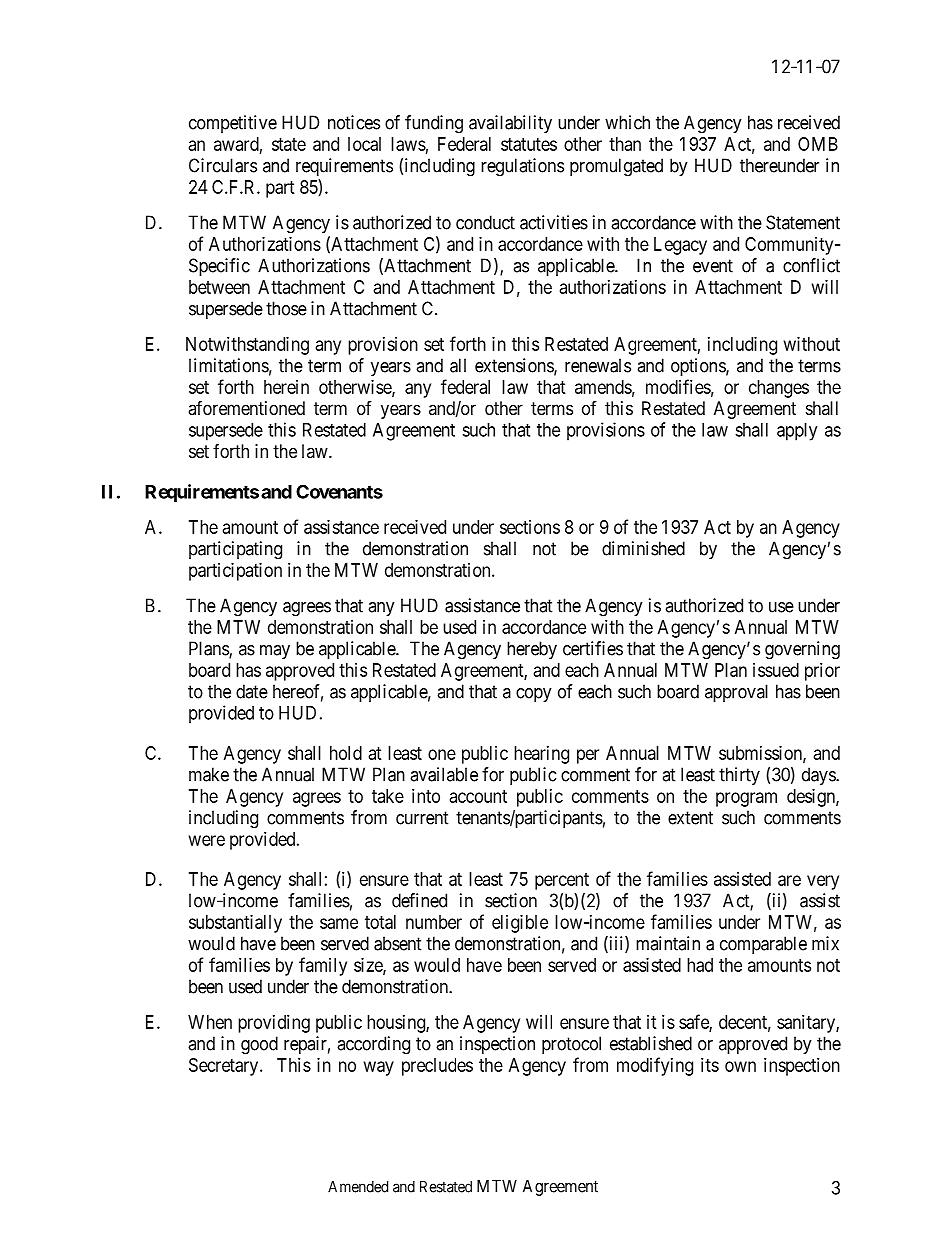 Image resolution: width=952 pixels, height=1233 pixels. Describe the element at coordinates (478, 796) in the screenshot. I see `account` at that location.
